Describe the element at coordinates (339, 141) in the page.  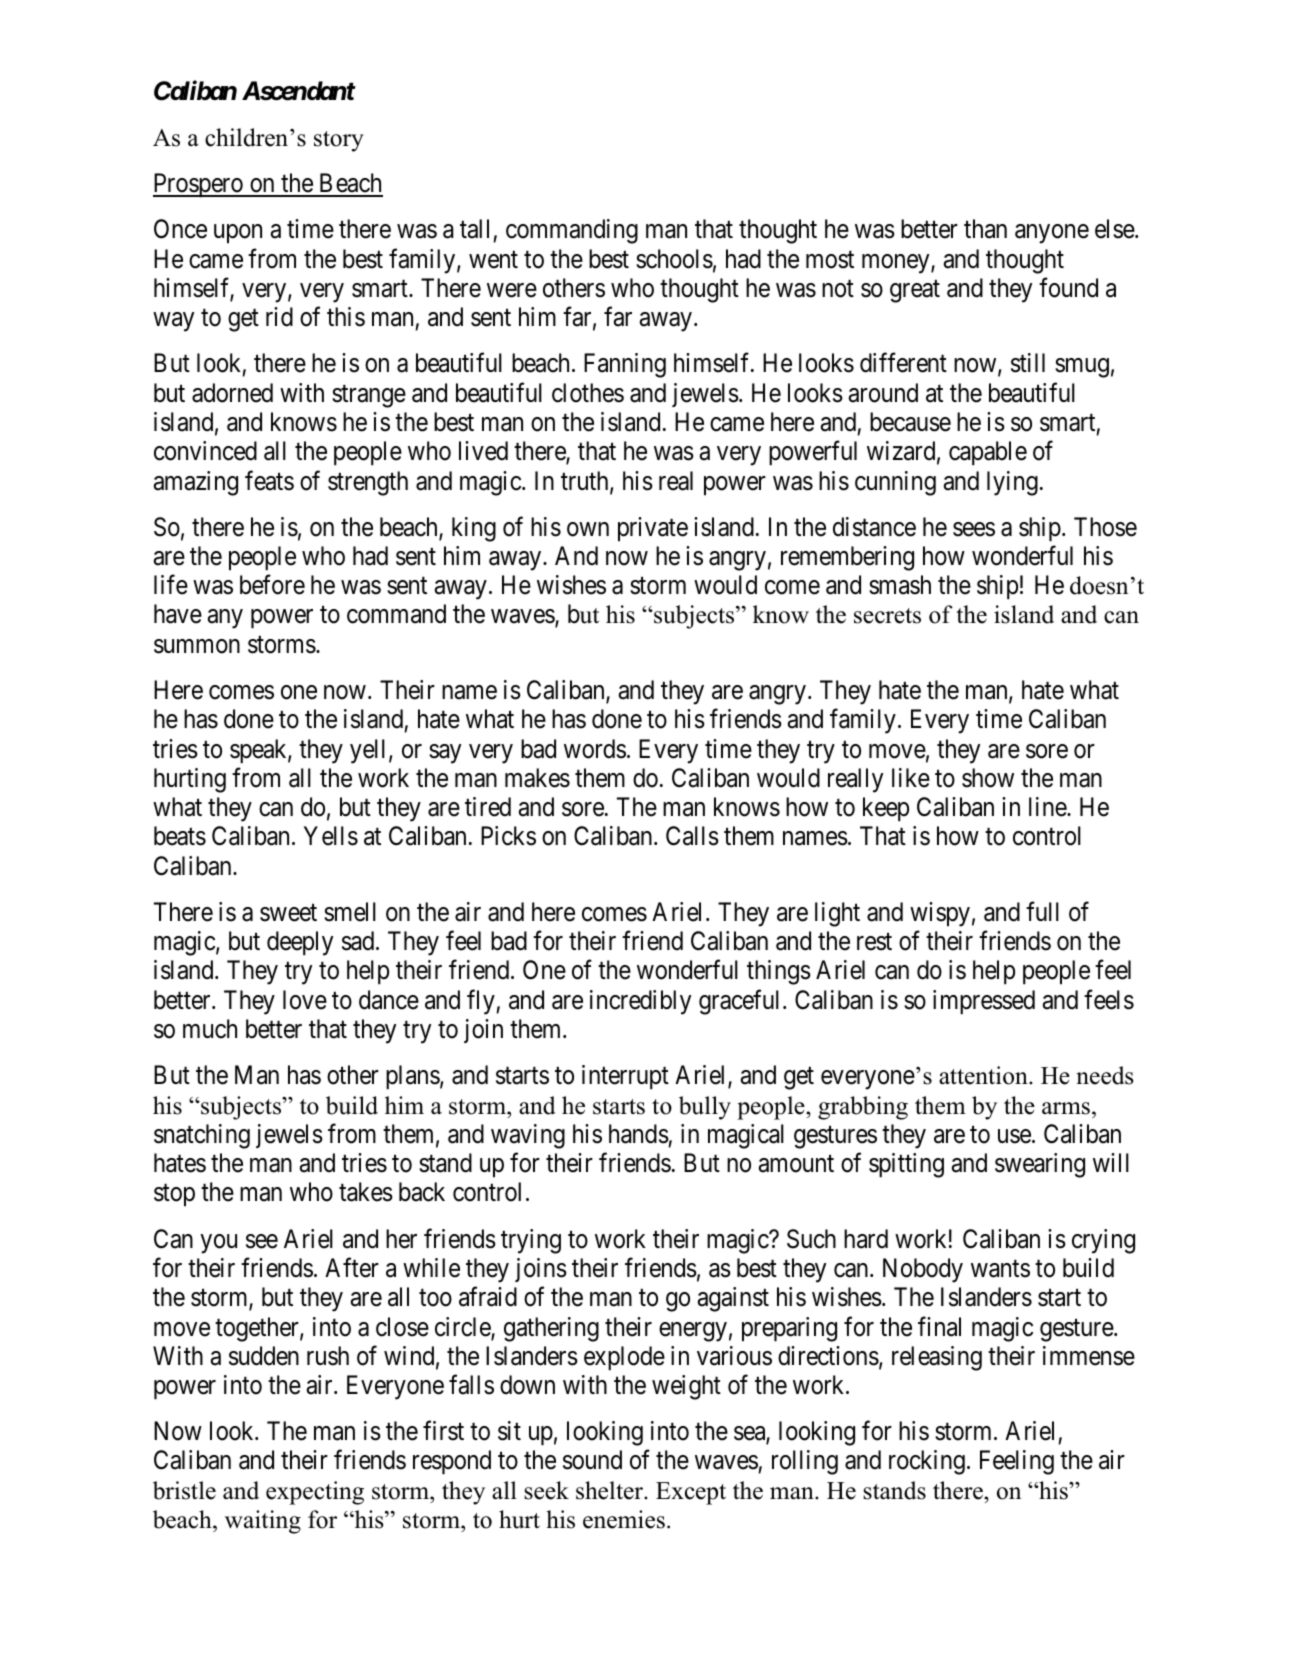
I see `story` at that location.
